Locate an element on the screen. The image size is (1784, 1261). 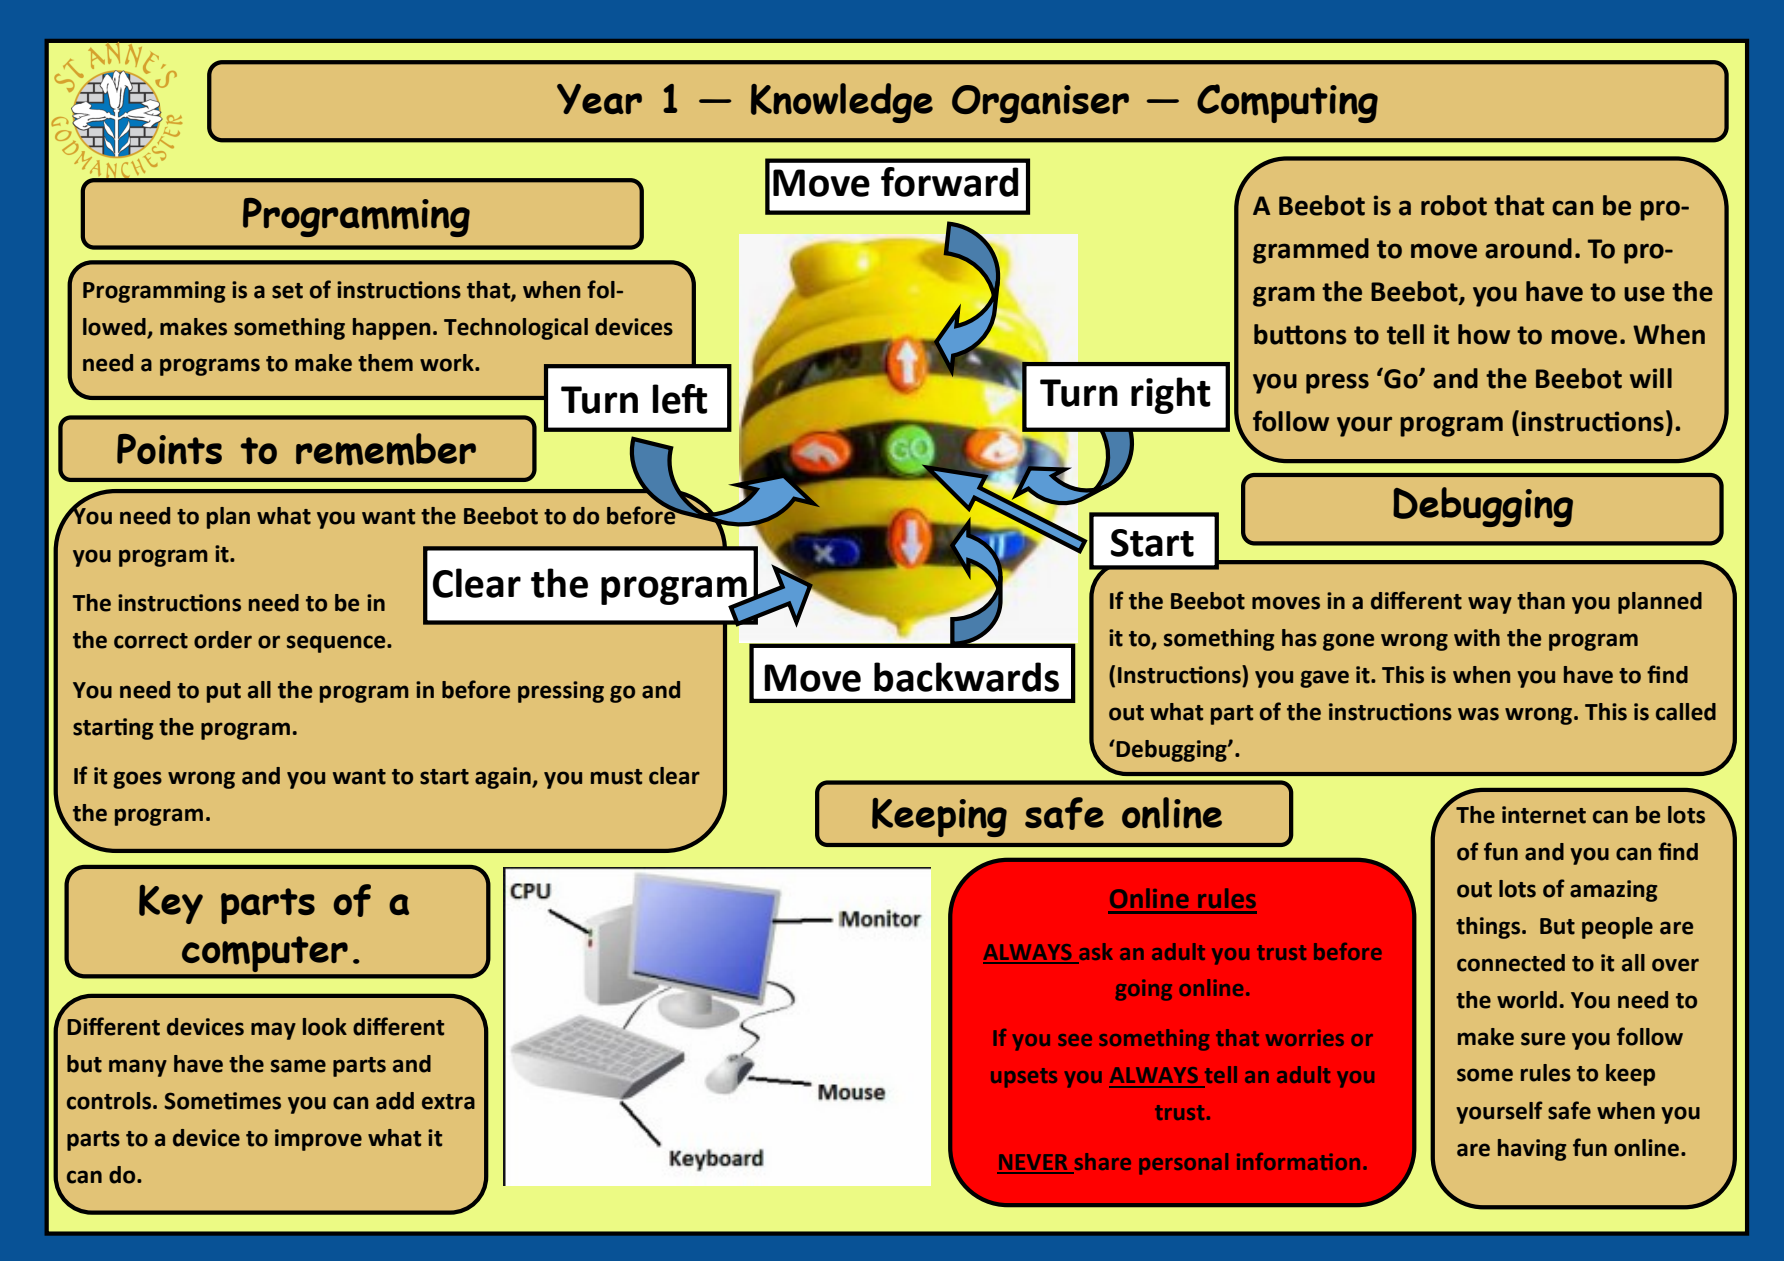
backwards is located at coordinates (966, 677).
